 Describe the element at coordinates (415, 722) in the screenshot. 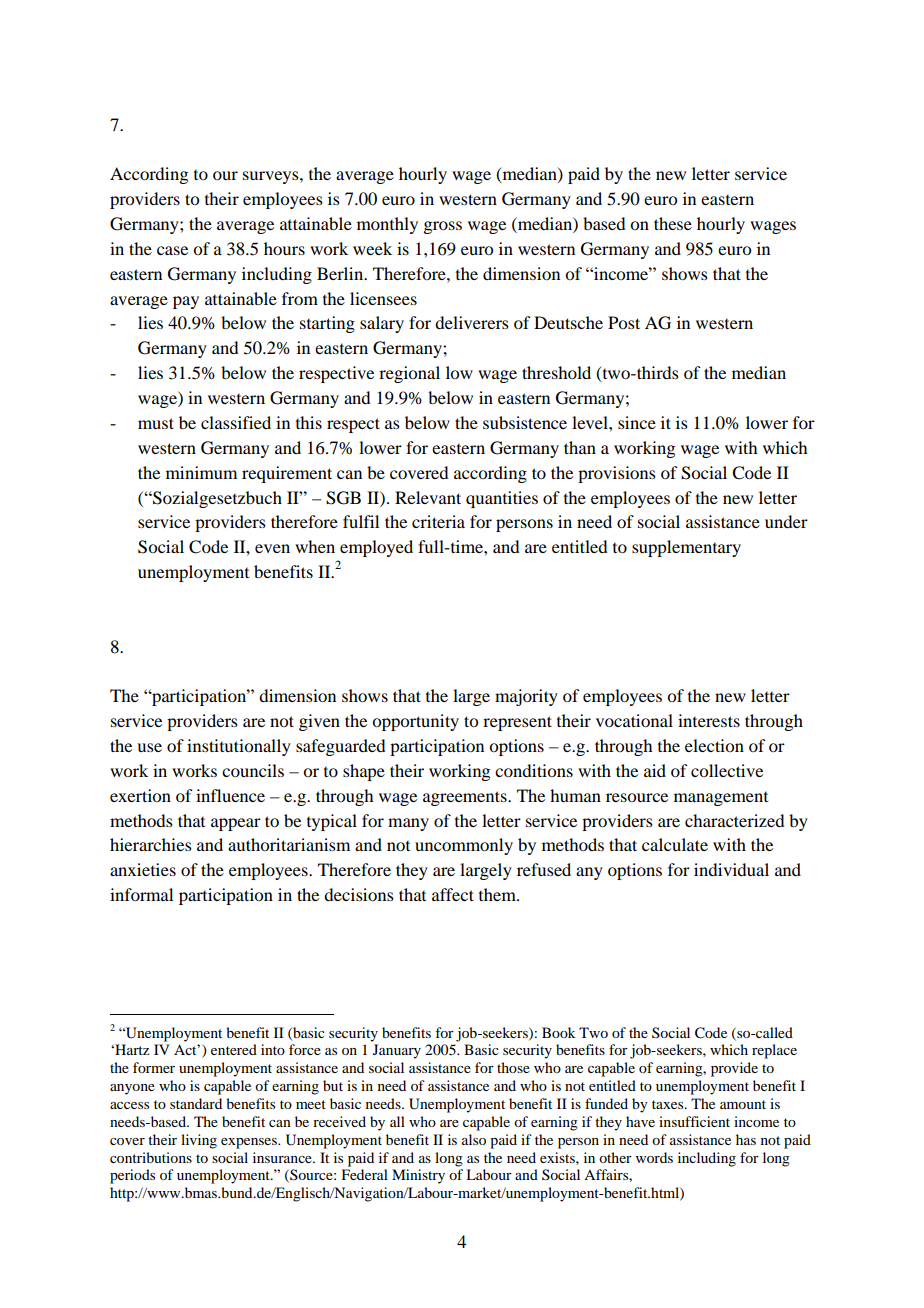

I see `opportunity` at that location.
